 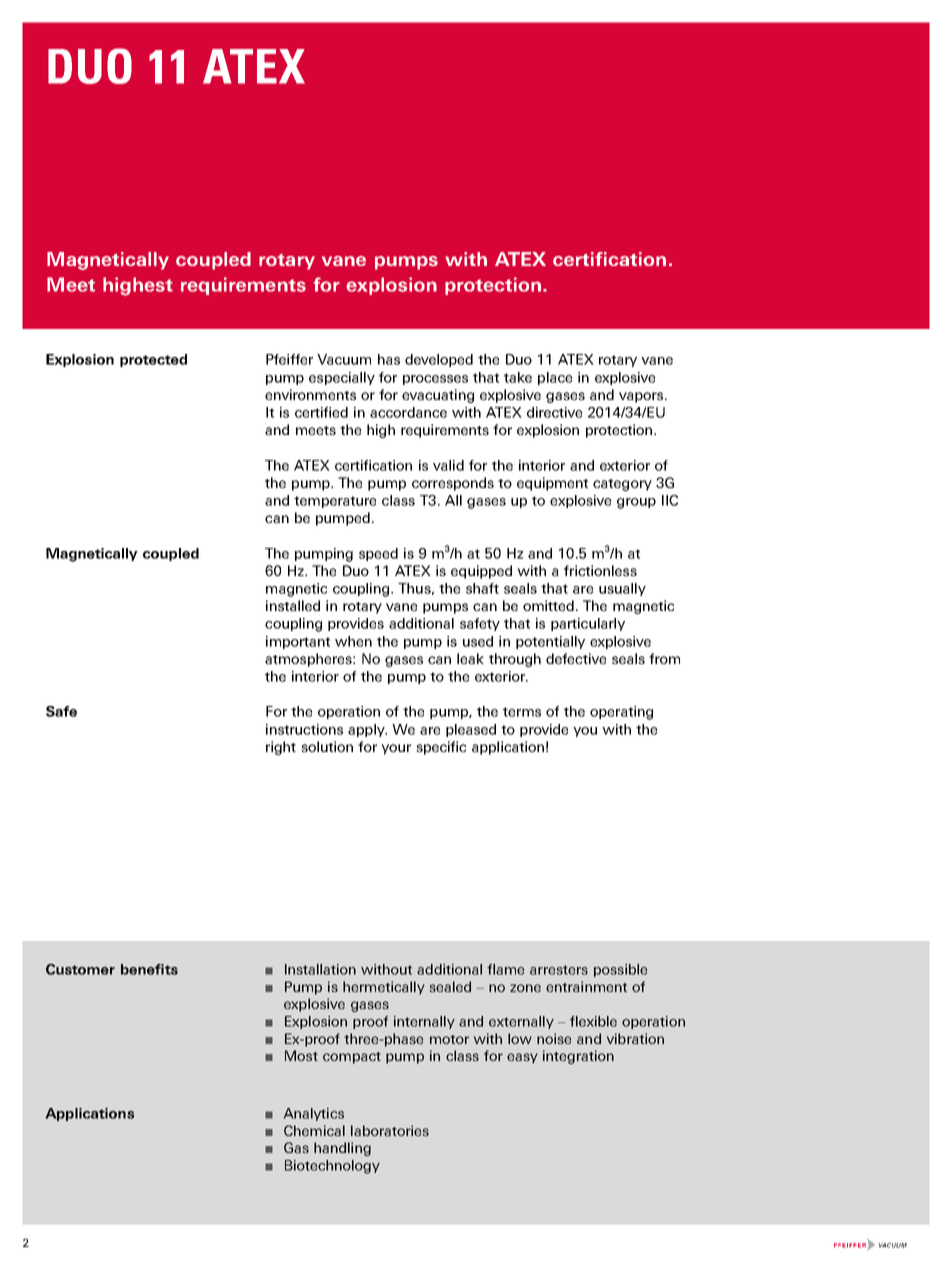 What do you see at coordinates (293, 605) in the screenshot?
I see `installed` at bounding box center [293, 605].
